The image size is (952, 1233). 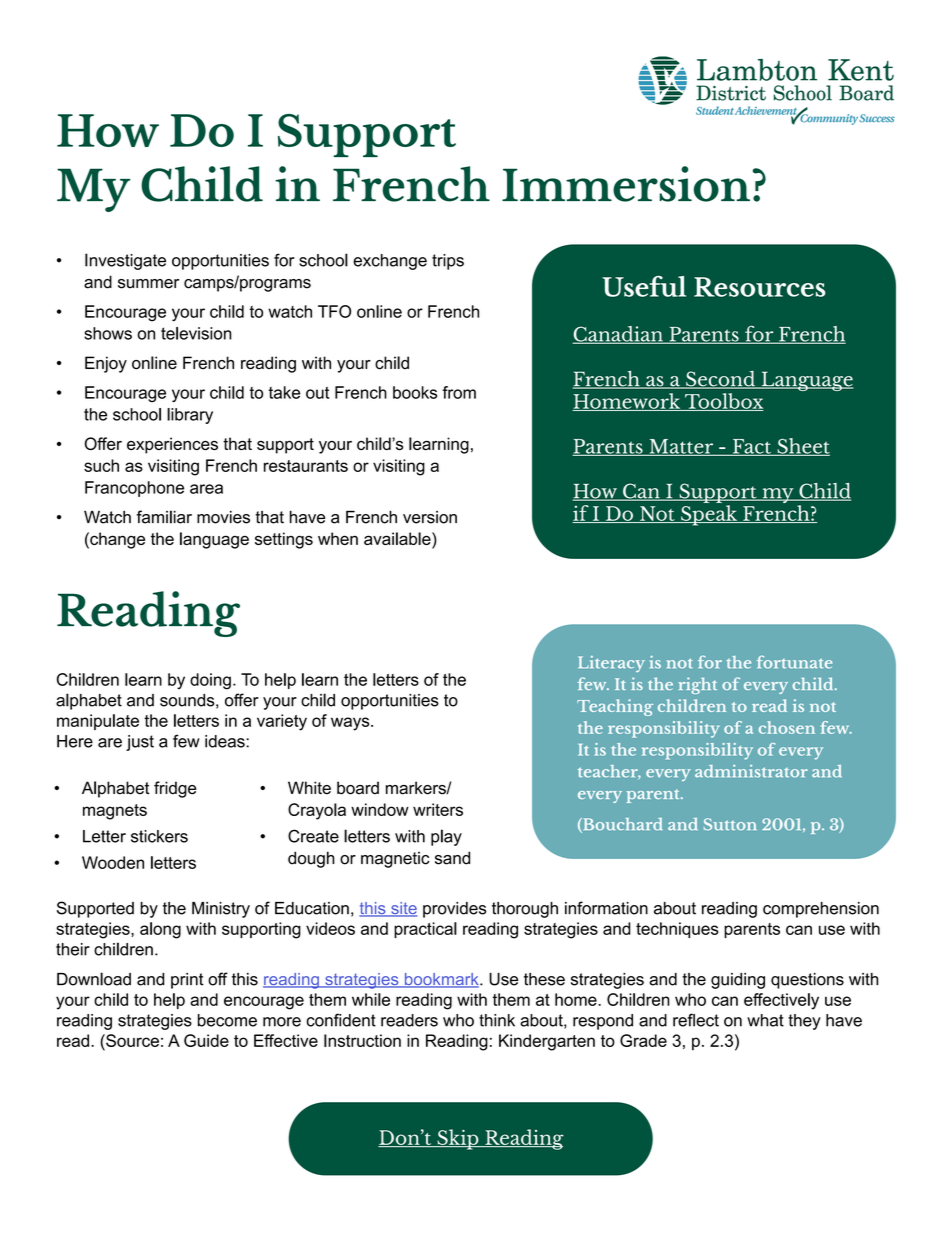 What do you see at coordinates (125, 261) in the screenshot?
I see `Investigate` at bounding box center [125, 261].
